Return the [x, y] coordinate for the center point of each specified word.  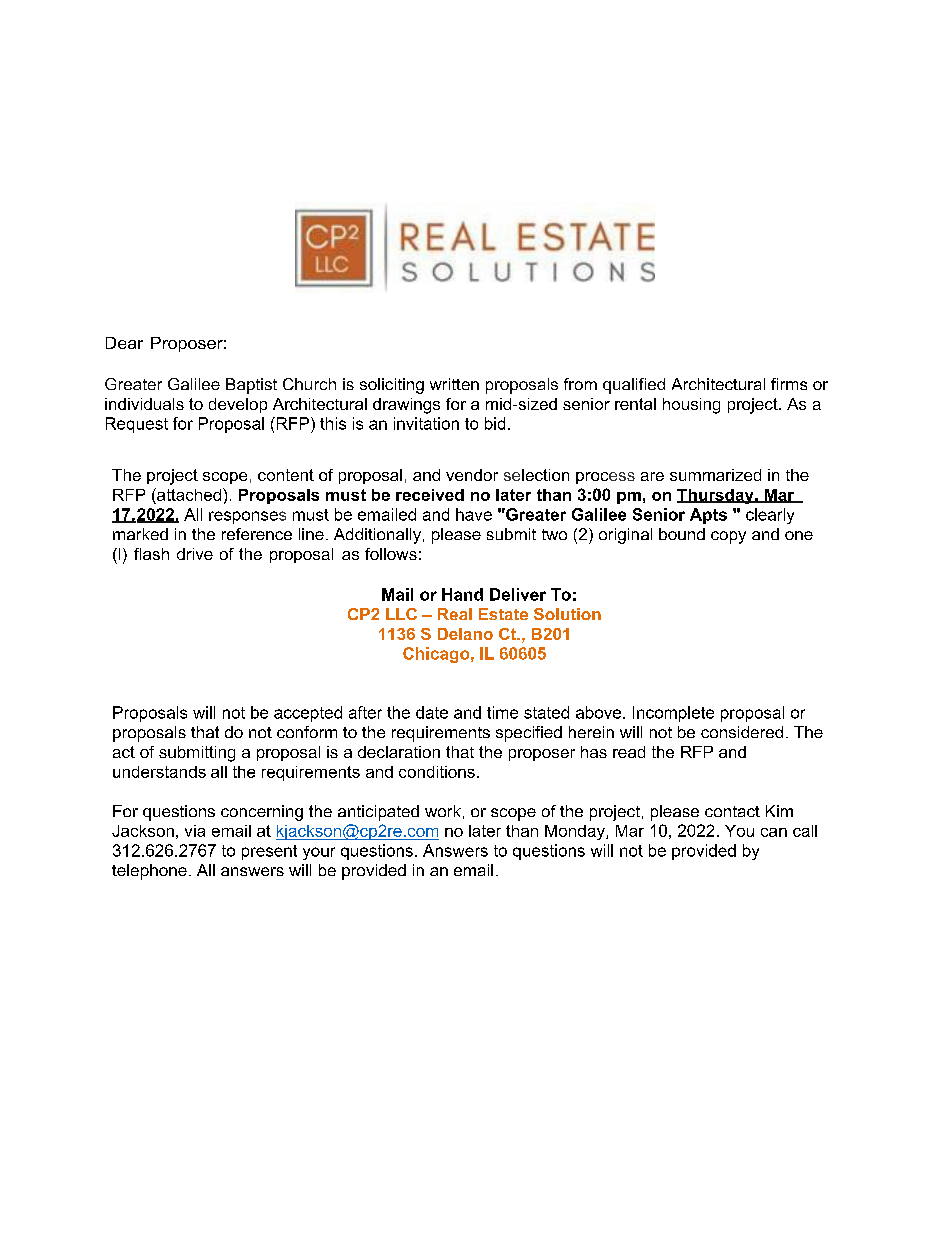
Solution [567, 614]
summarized [715, 475]
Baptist [251, 386]
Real [455, 614]
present [269, 852]
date [432, 712]
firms [789, 384]
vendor [472, 475]
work [443, 811]
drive [195, 554]
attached [189, 494]
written [454, 384]
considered [742, 732]
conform [307, 732]
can [774, 832]
